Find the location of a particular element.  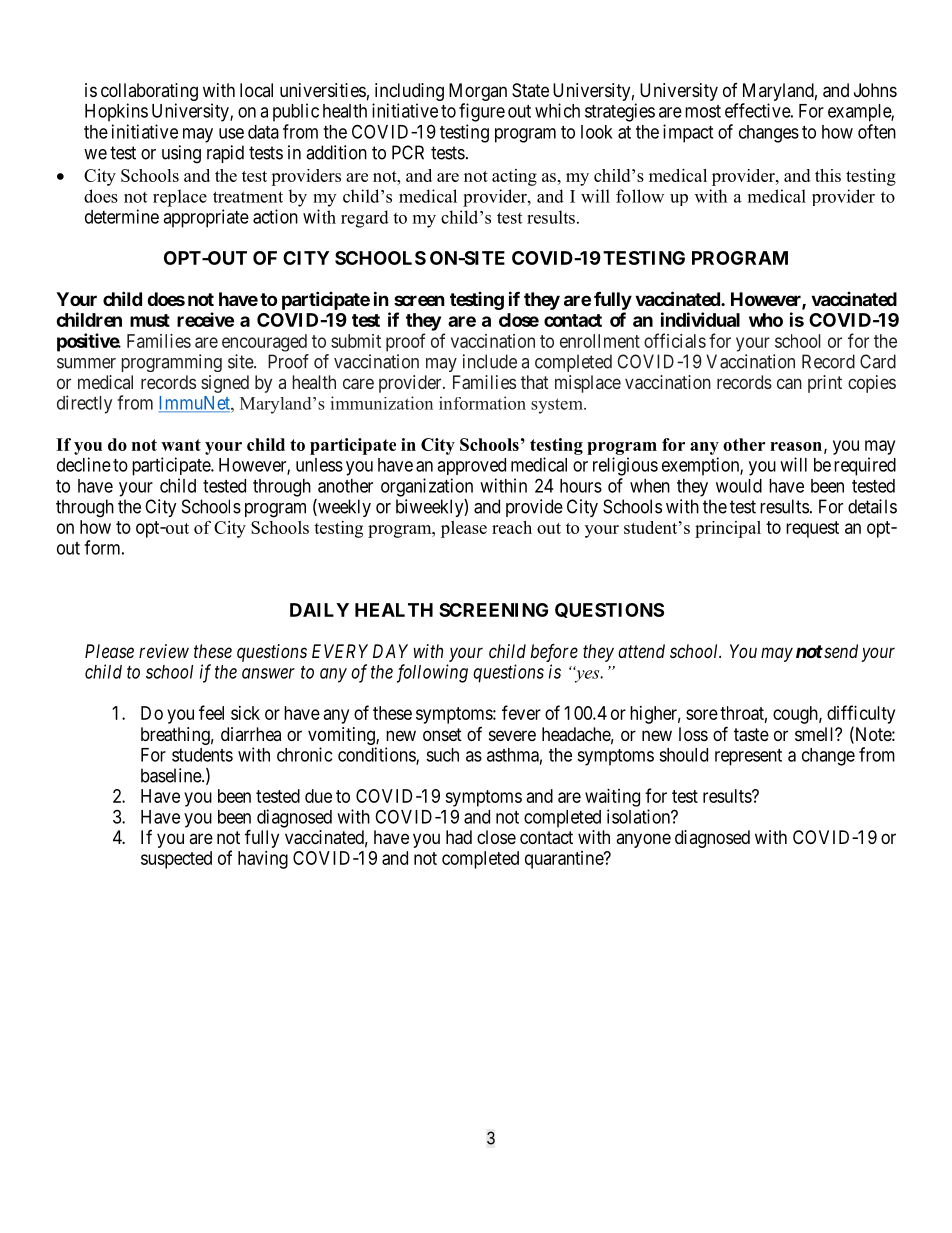

reach is located at coordinates (512, 527).
